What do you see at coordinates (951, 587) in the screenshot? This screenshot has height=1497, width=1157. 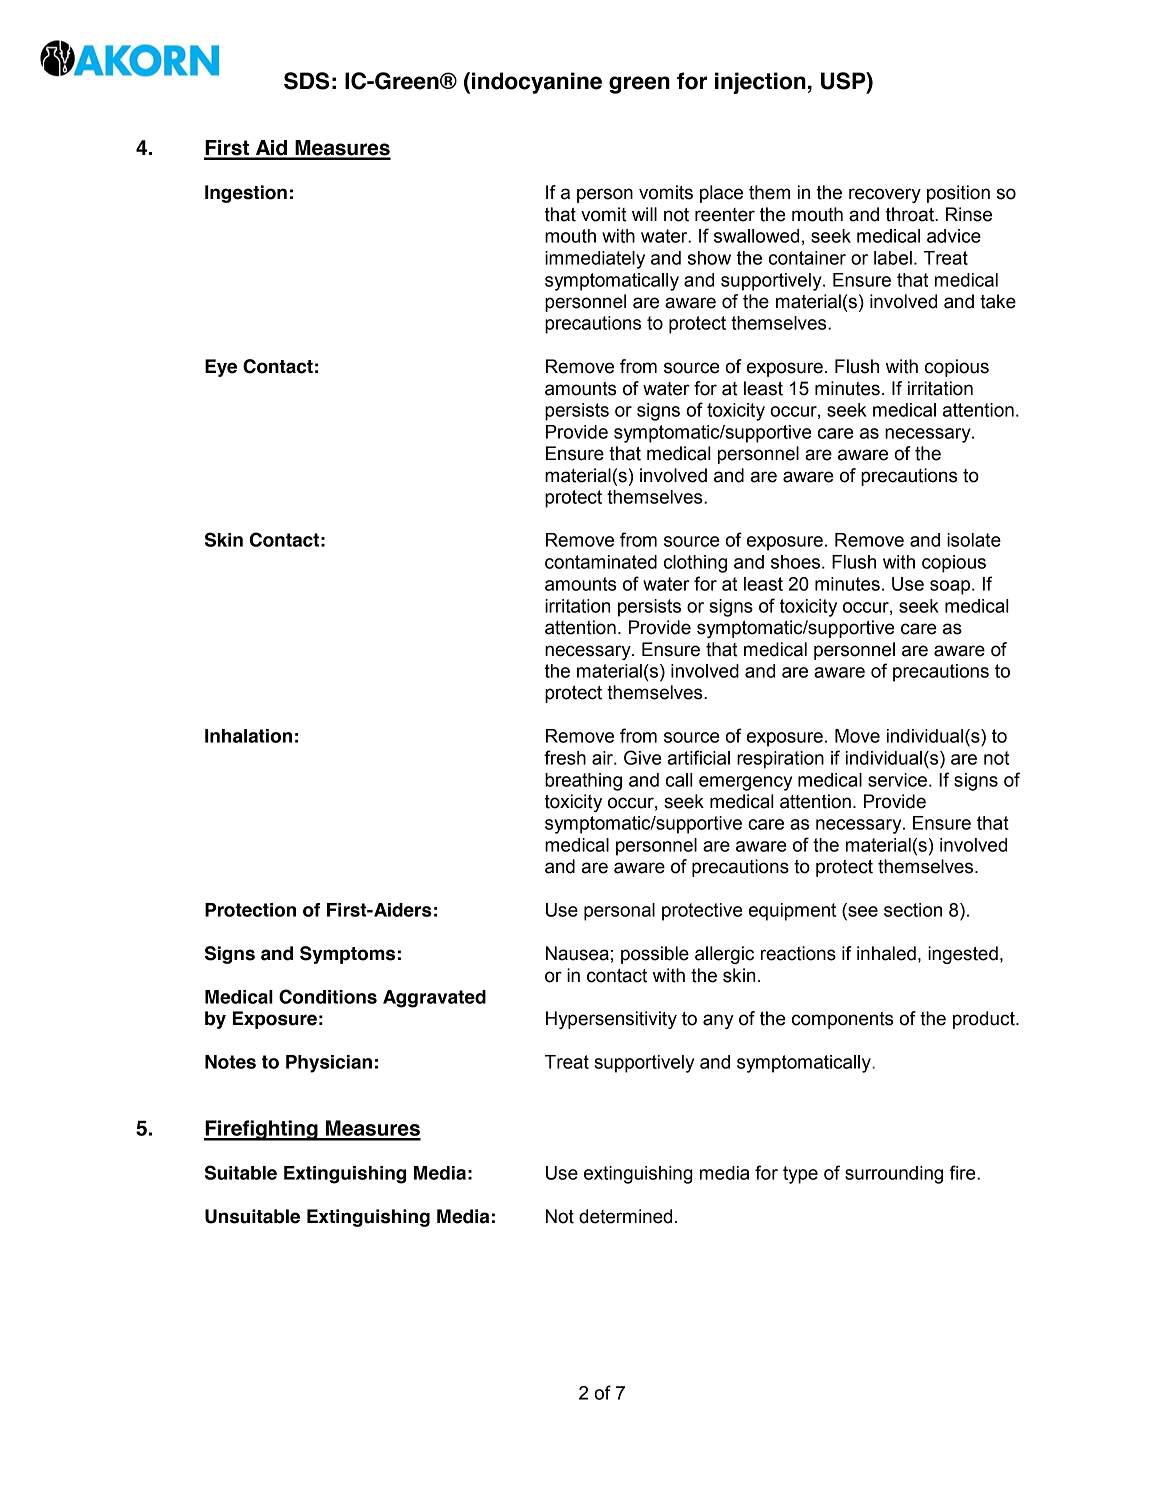 I see `soap` at bounding box center [951, 587].
